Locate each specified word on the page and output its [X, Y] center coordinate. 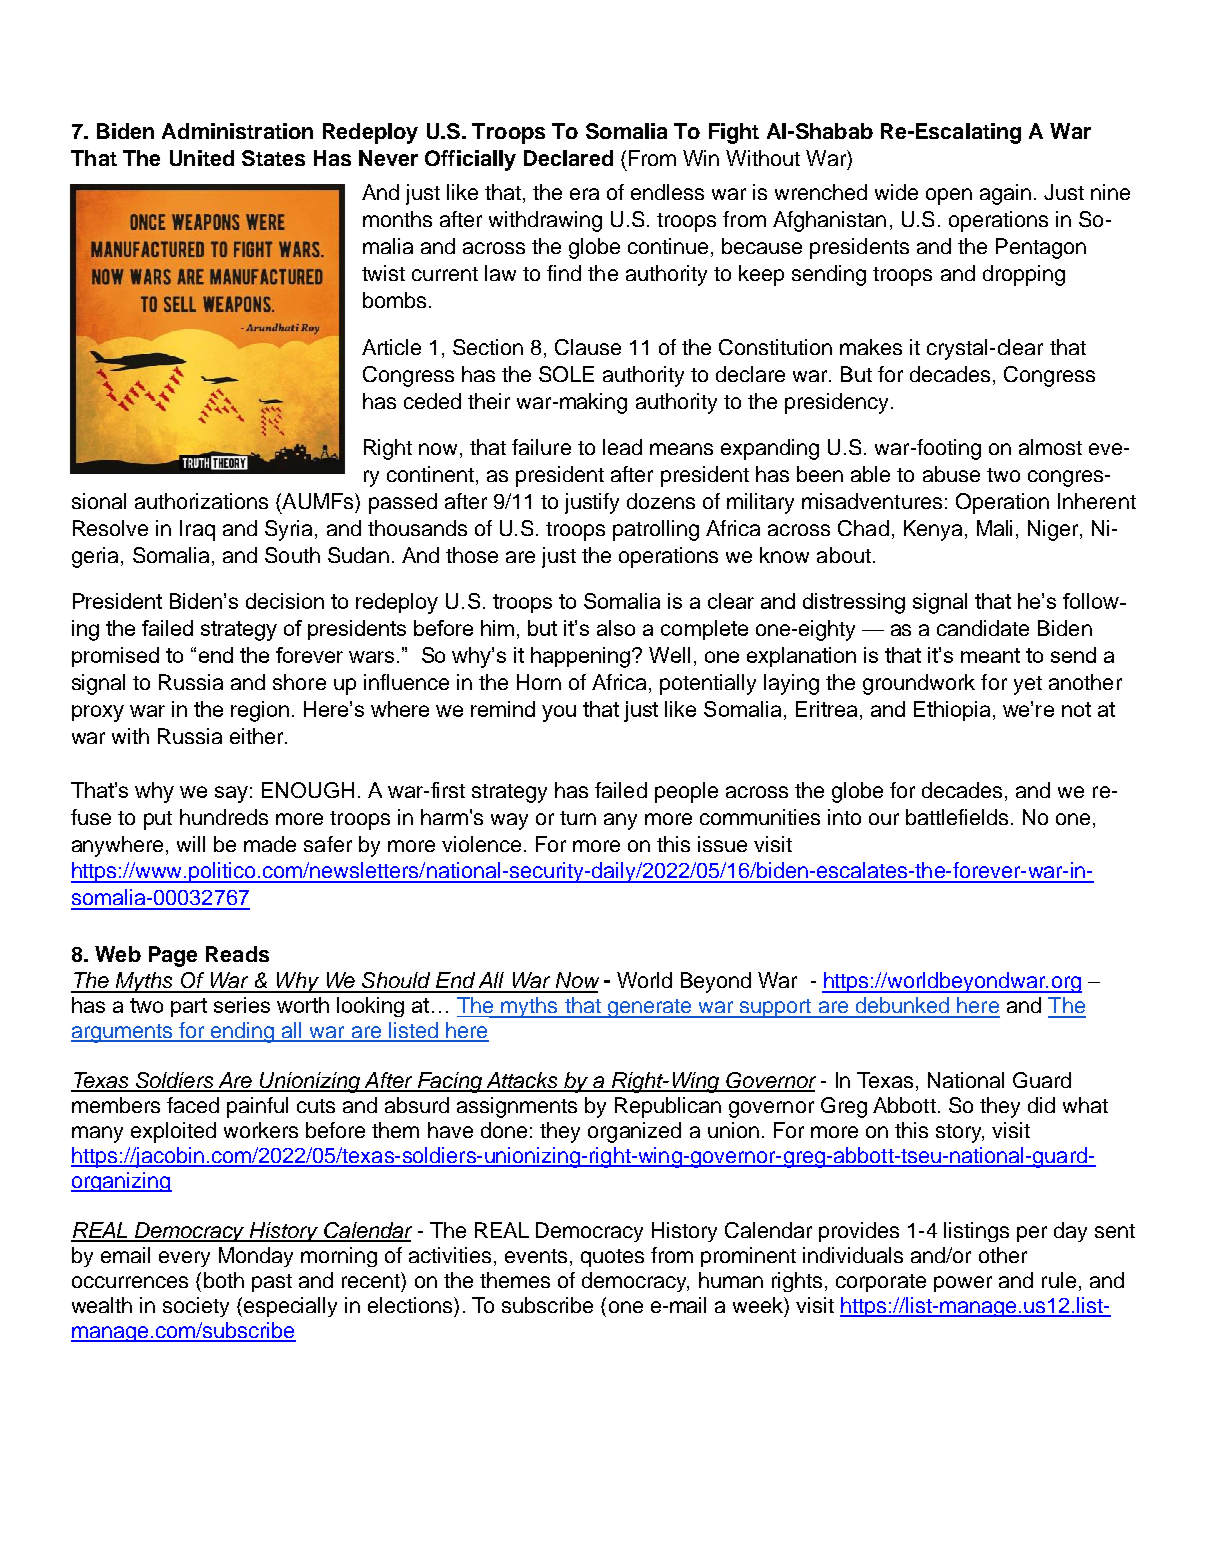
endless [667, 192]
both [224, 1280]
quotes [612, 1258]
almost [1050, 447]
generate [649, 1008]
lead [622, 447]
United [202, 158]
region [260, 711]
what [1085, 1105]
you [559, 713]
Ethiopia [952, 711]
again [1005, 194]
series [242, 1005]
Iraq [197, 530]
